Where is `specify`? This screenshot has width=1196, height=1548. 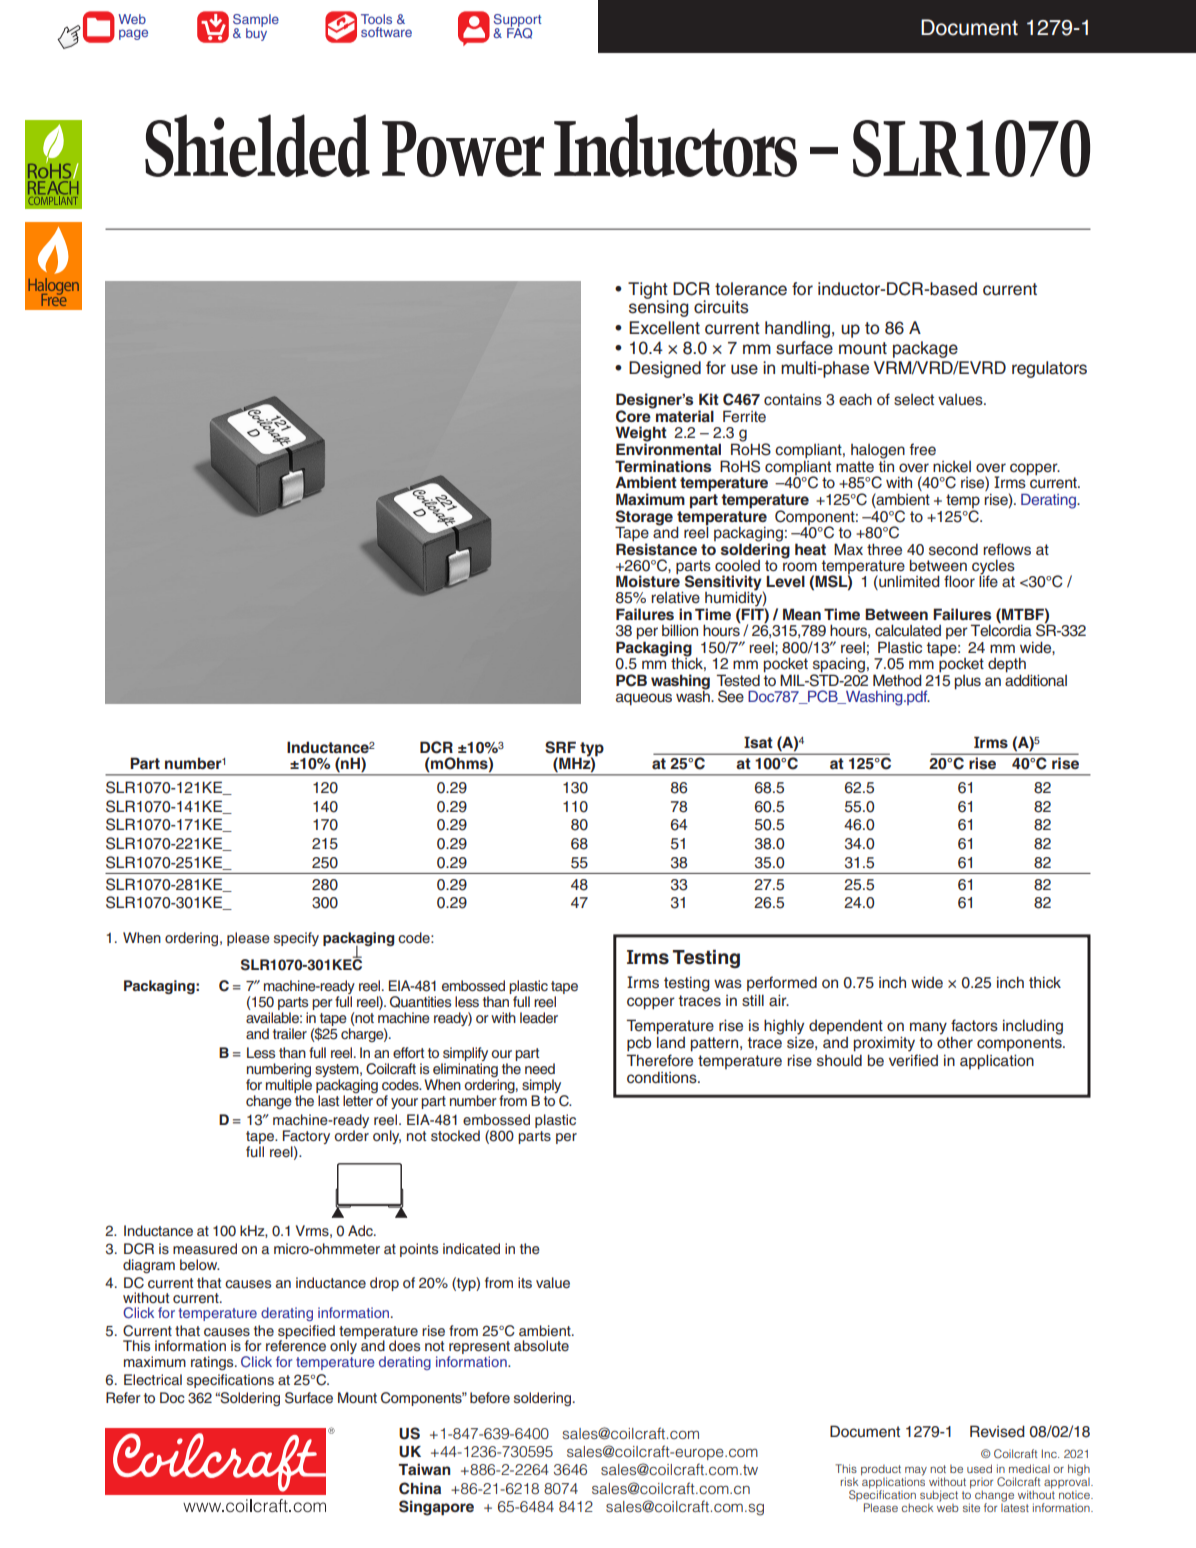
specify is located at coordinates (296, 939).
